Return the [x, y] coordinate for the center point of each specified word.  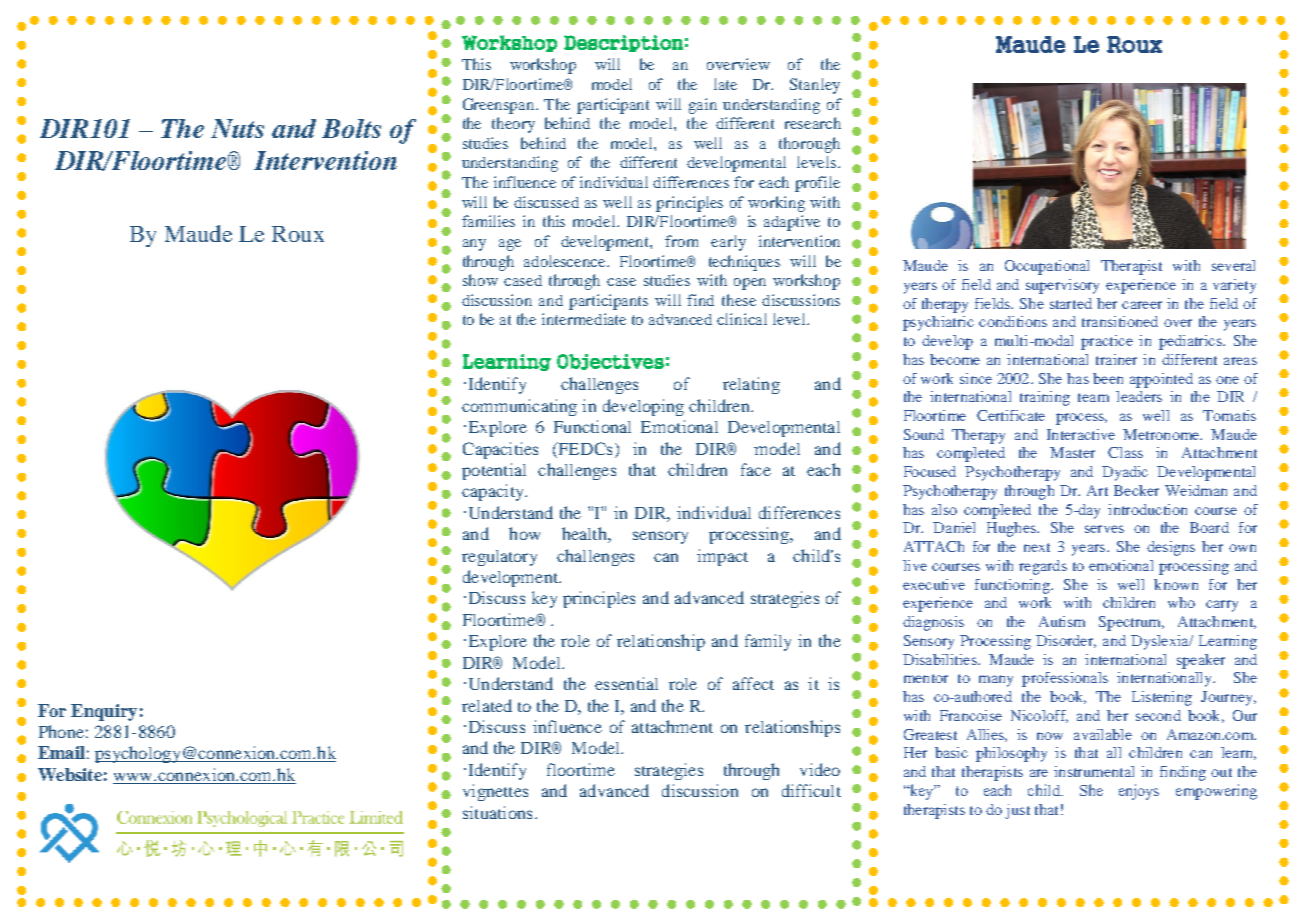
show [480, 280]
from [681, 241]
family [768, 642]
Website [70, 774]
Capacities [500, 450]
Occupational [1047, 267]
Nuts [237, 128]
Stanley [815, 86]
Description [623, 43]
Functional [592, 426]
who [1181, 602]
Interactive [1081, 434]
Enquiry [104, 712]
